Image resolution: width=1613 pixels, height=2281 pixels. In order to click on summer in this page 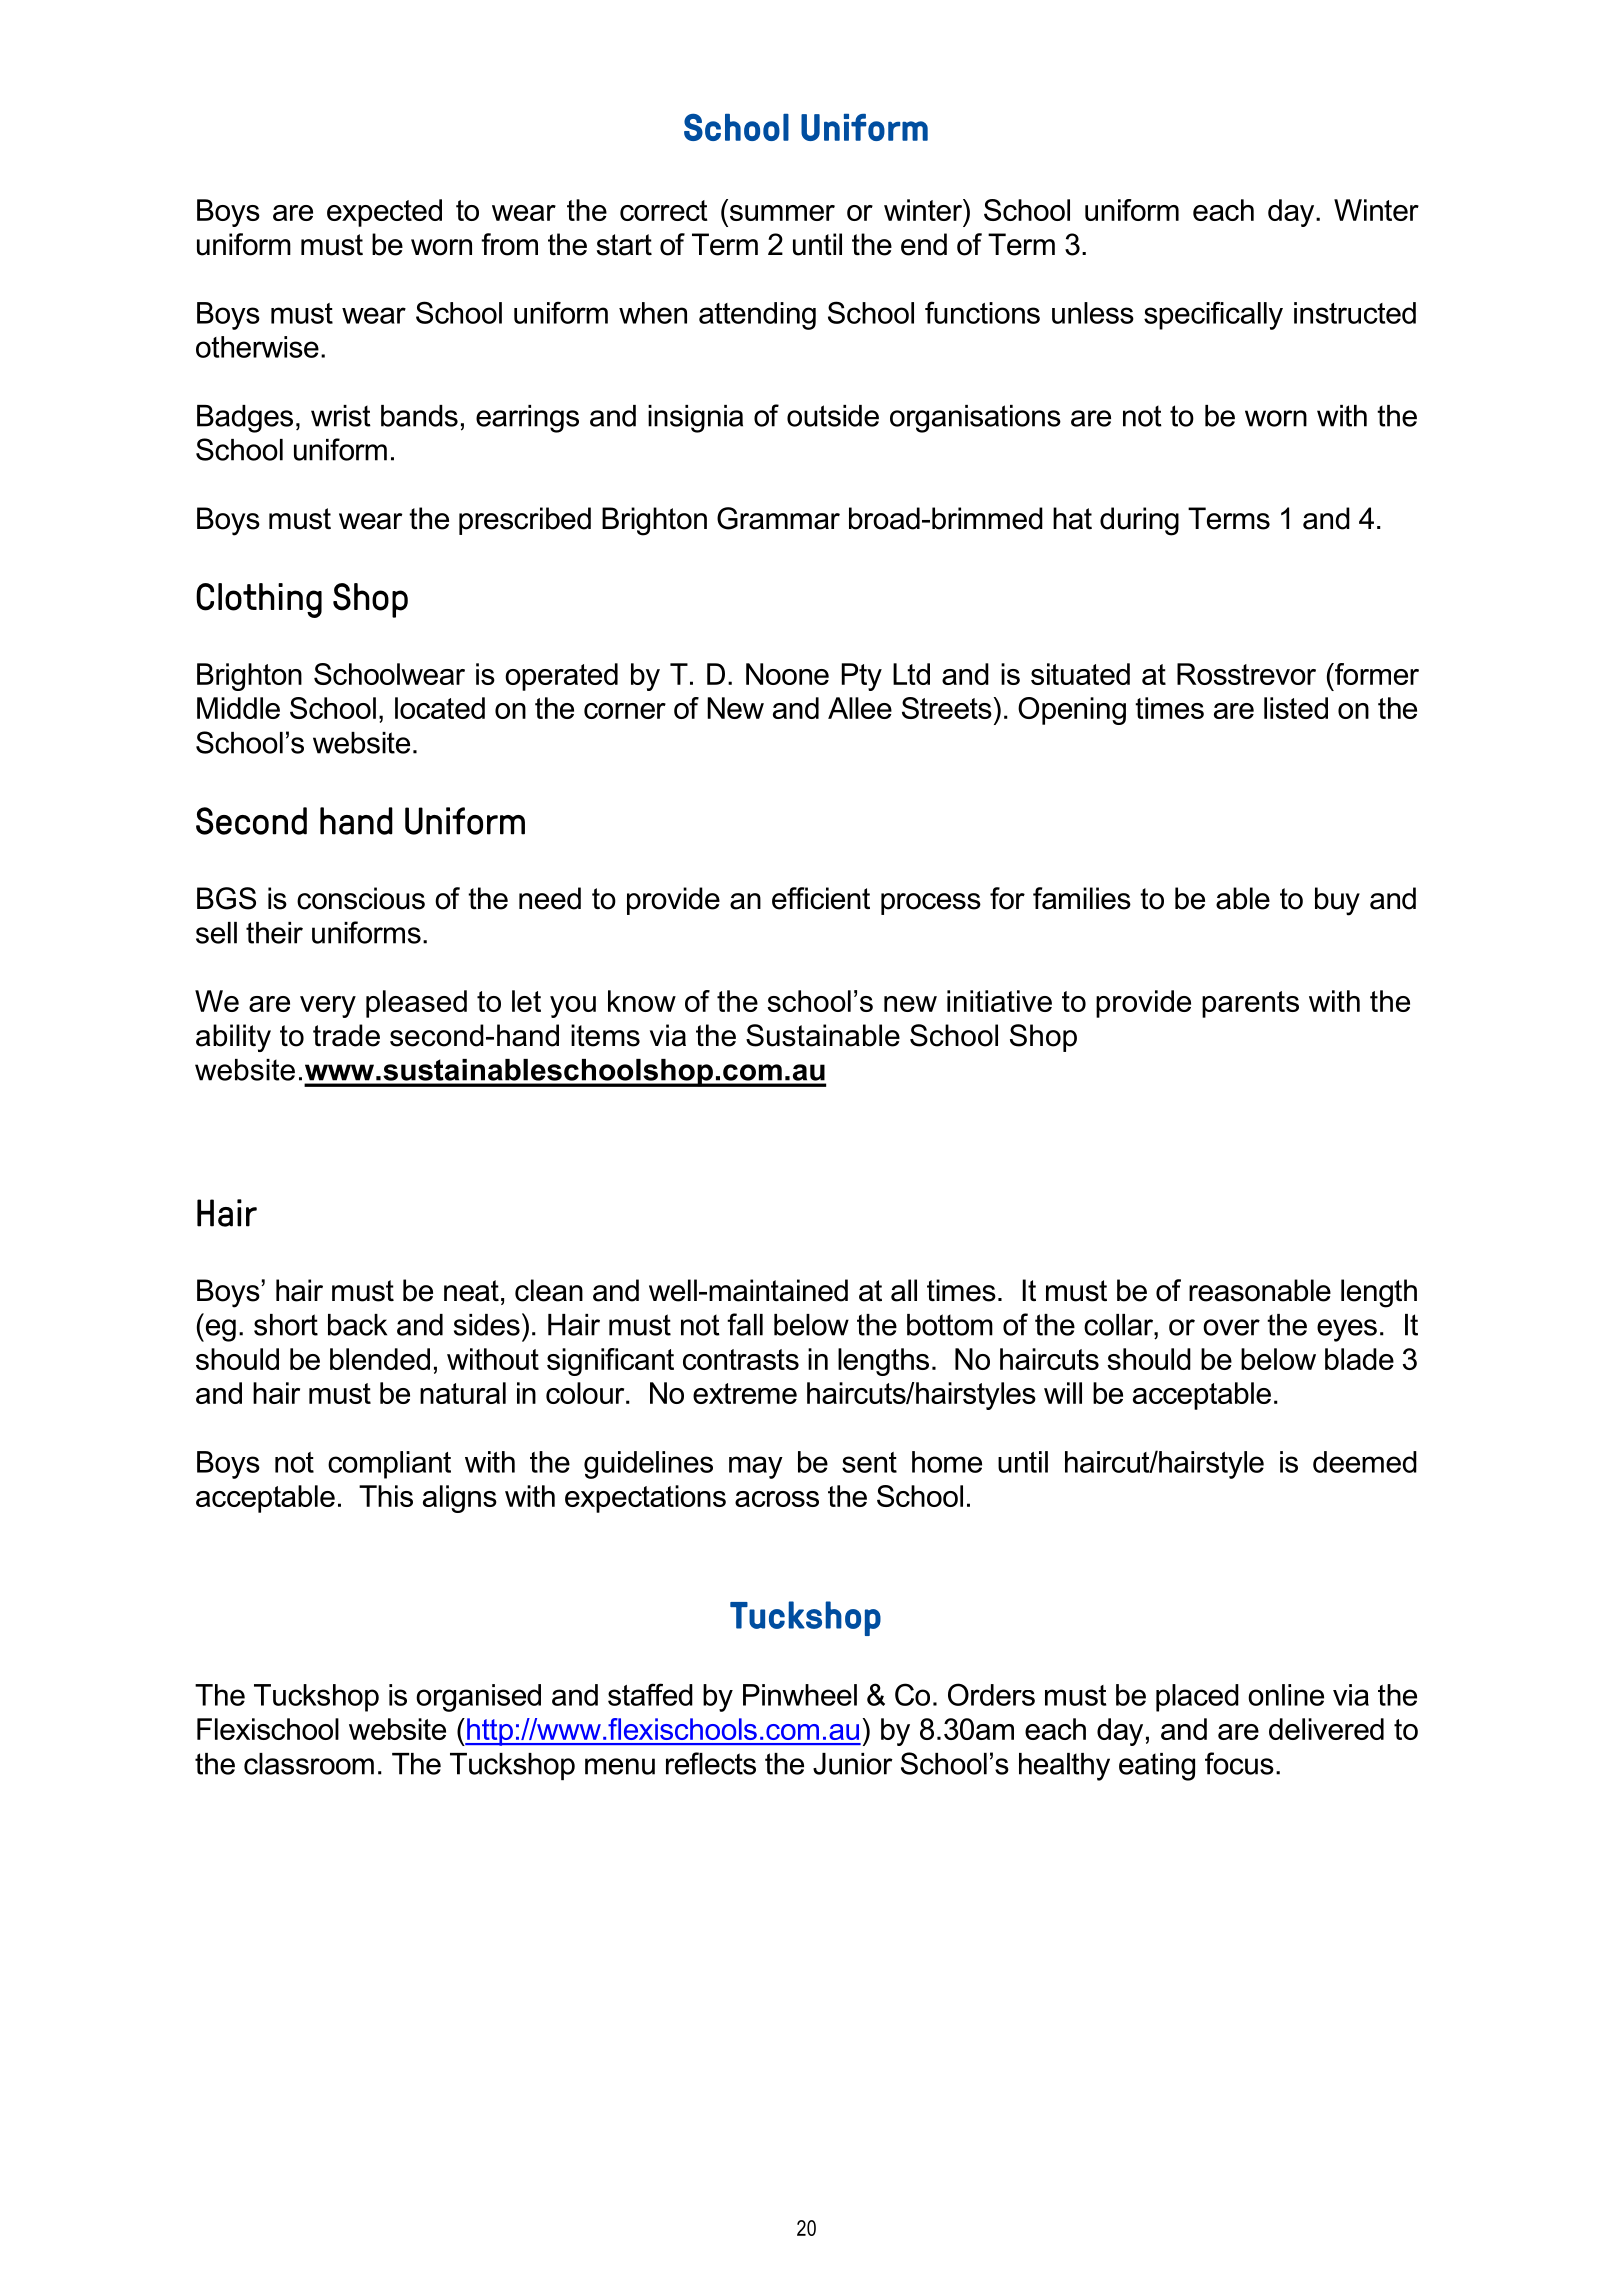, I will do `click(782, 213)`.
